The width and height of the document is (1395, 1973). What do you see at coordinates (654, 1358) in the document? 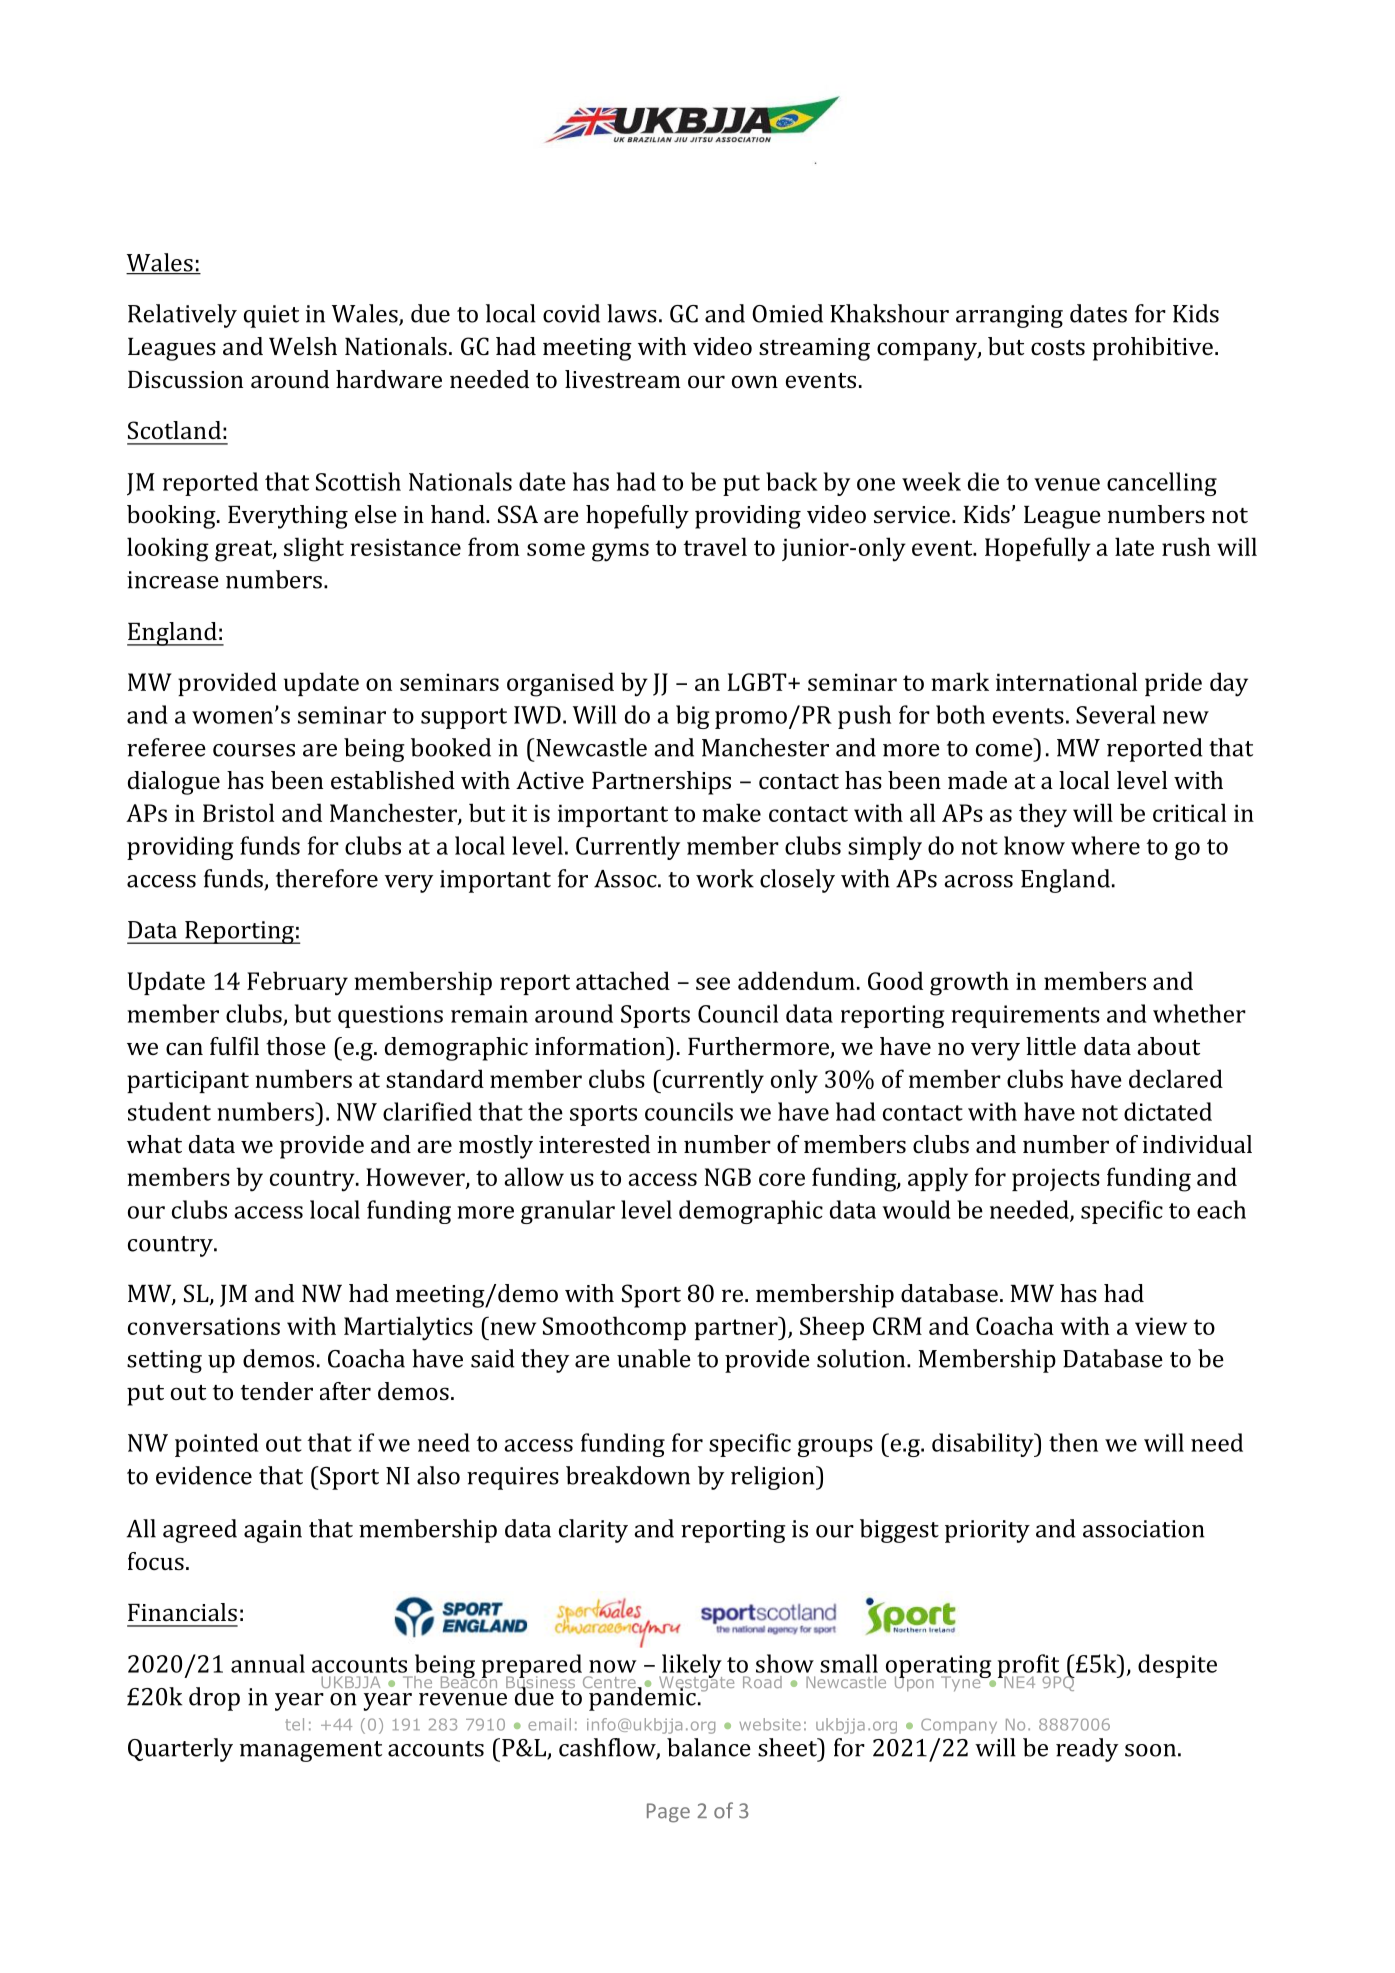
I see `unable` at bounding box center [654, 1358].
